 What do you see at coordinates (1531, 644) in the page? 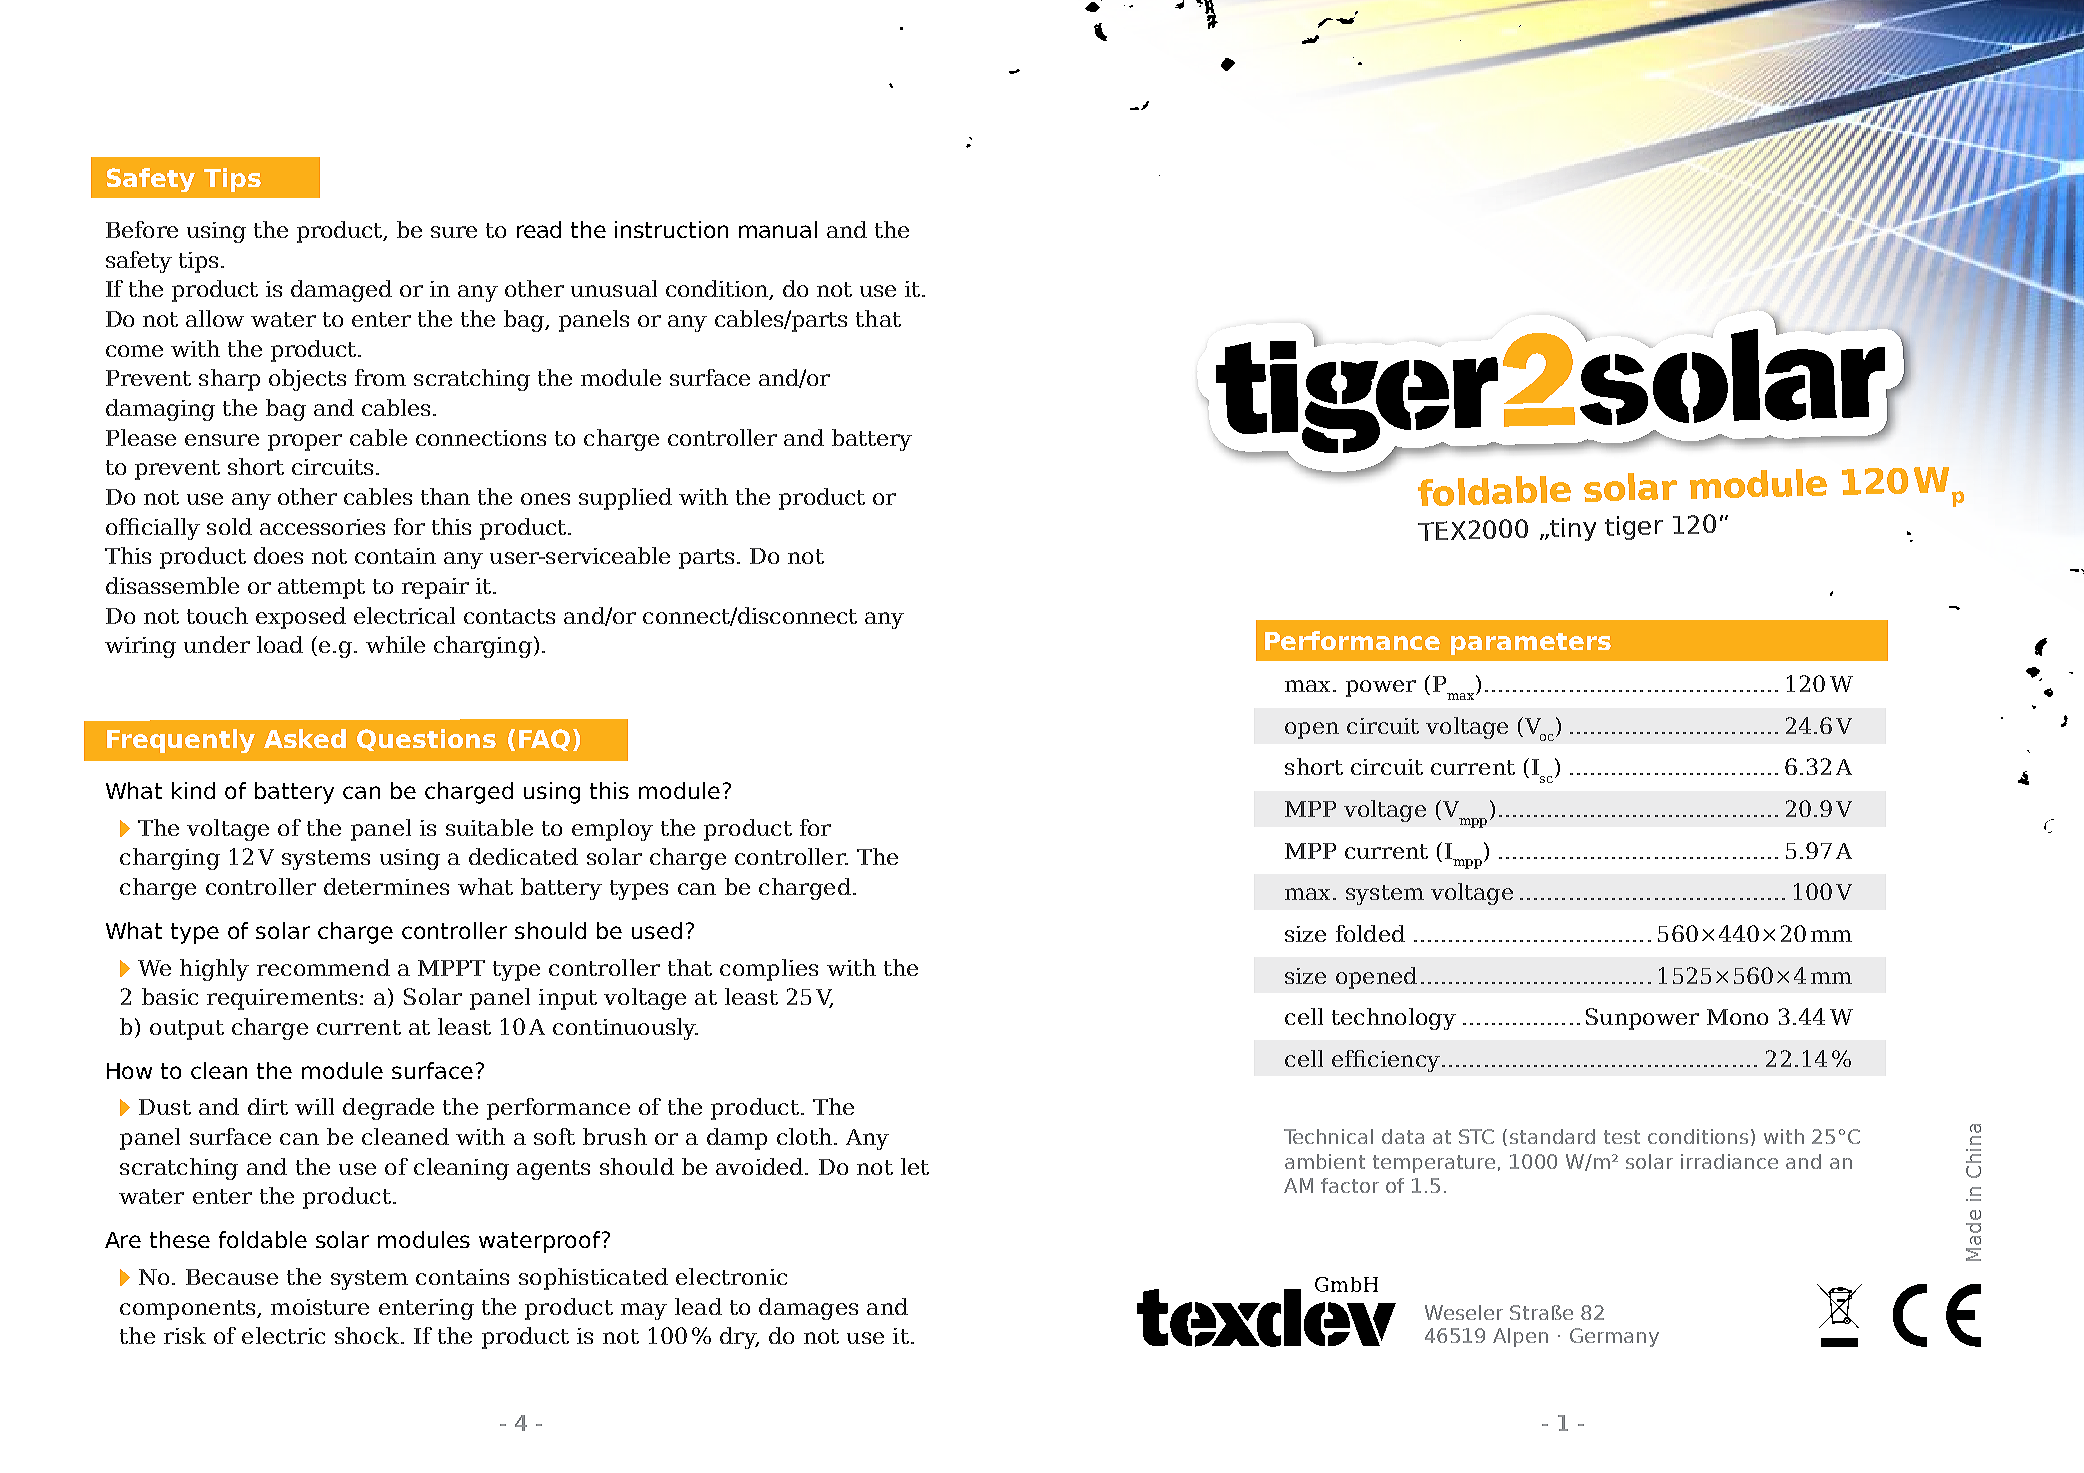
I see `parameters` at bounding box center [1531, 644].
